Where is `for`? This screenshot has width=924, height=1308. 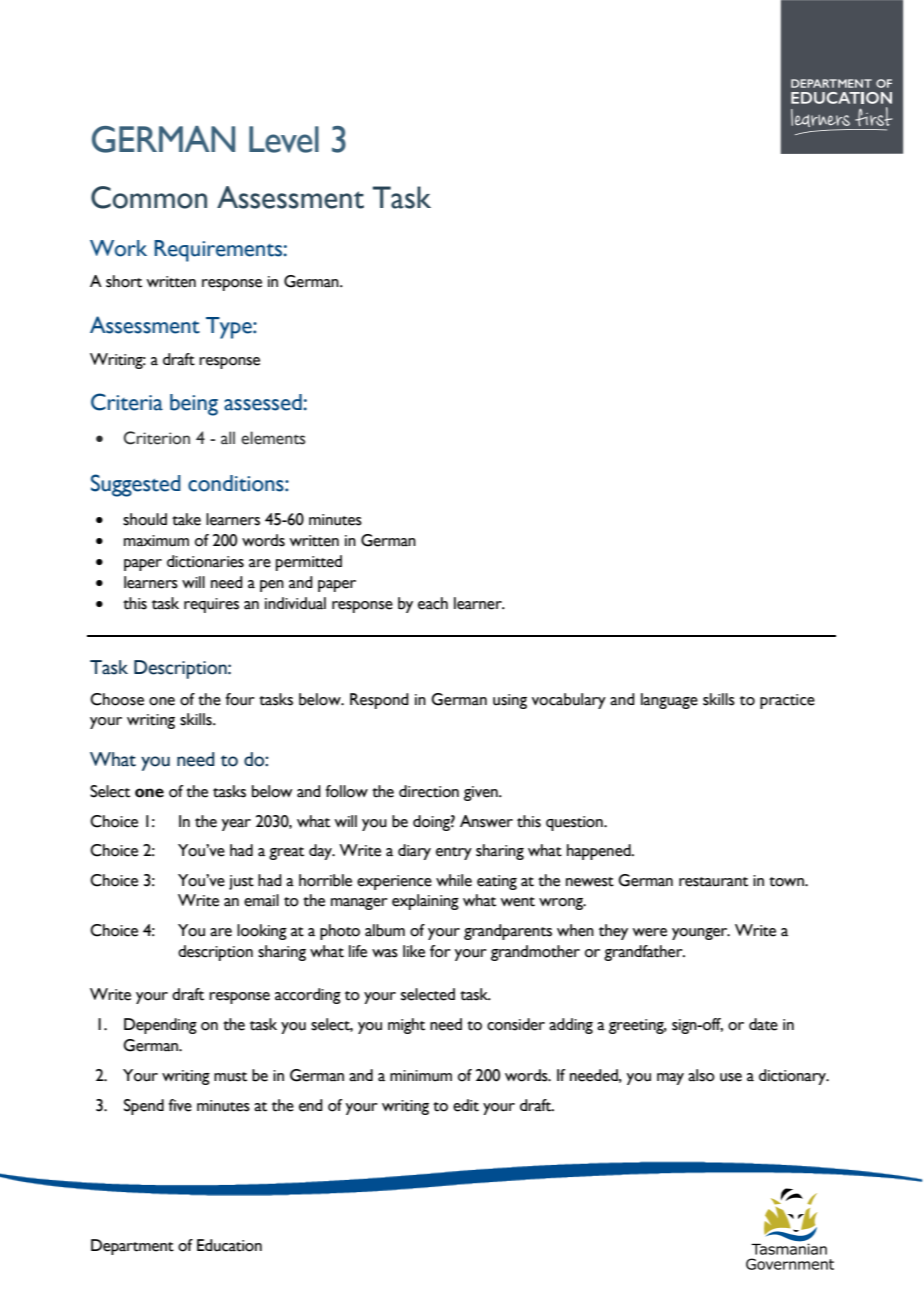
for is located at coordinates (440, 951).
